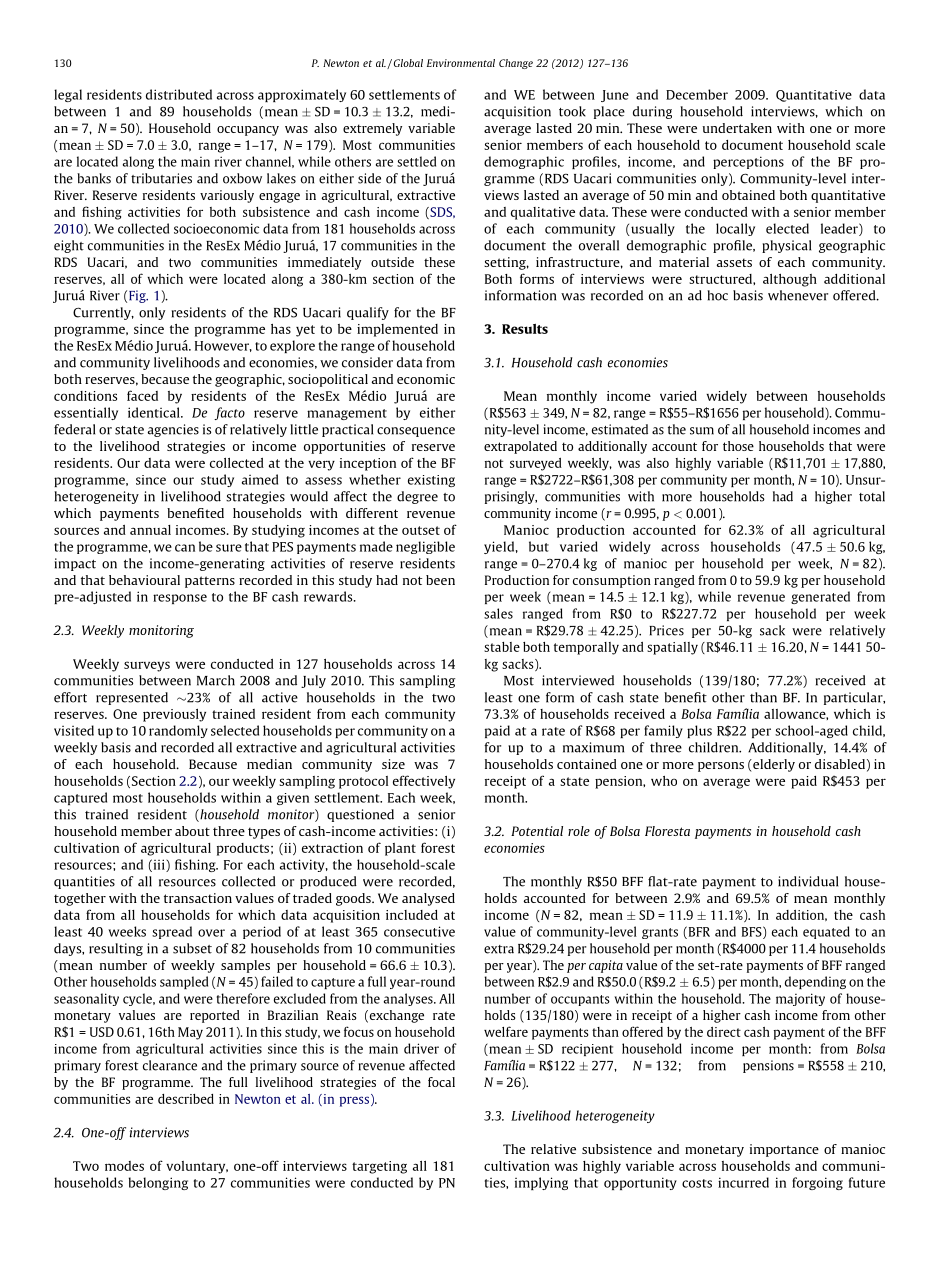  Describe the element at coordinates (124, 1166) in the screenshot. I see `modes` at that location.
